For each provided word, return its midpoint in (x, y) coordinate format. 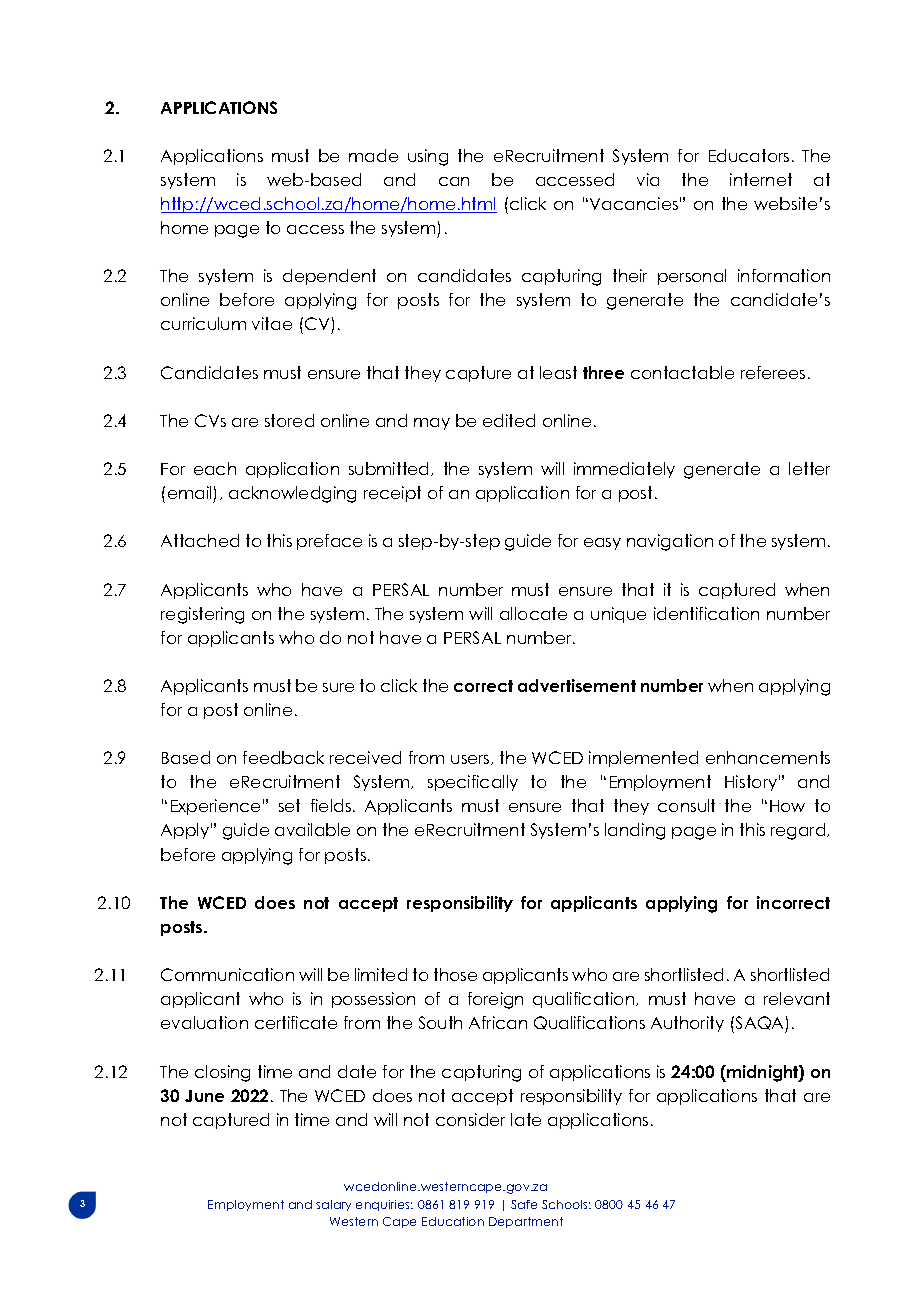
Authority (687, 1024)
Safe (524, 1204)
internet (761, 179)
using (428, 157)
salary (333, 1205)
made (373, 155)
